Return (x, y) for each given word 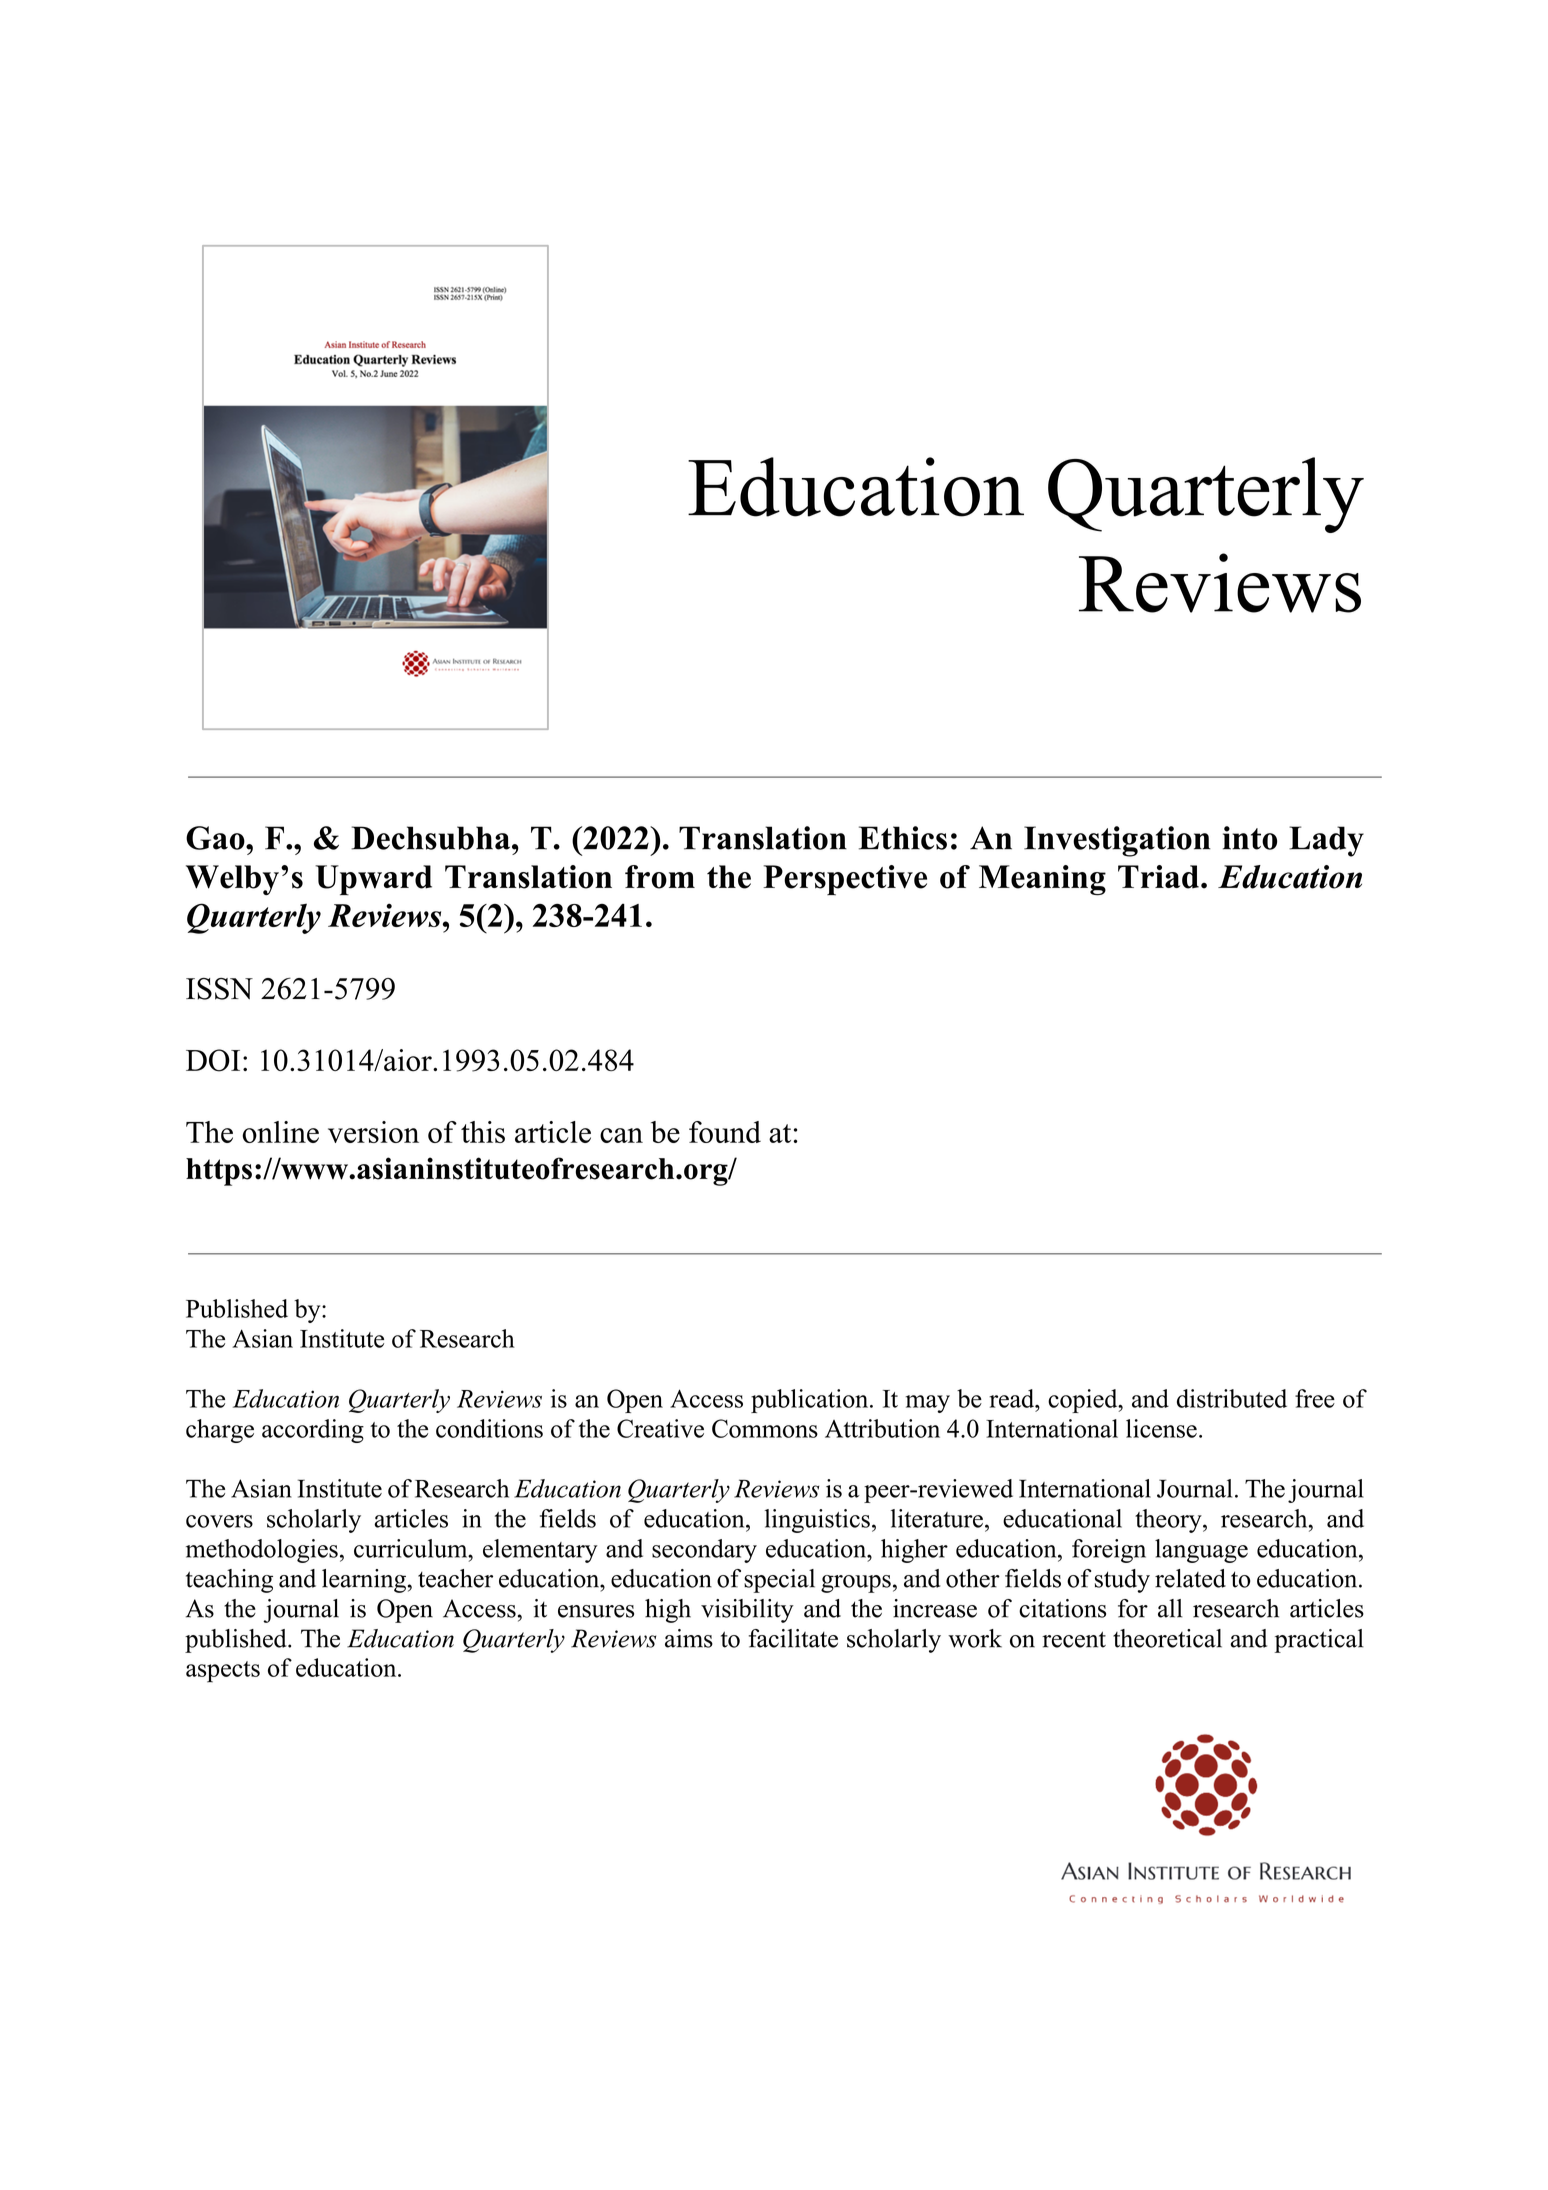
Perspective (845, 880)
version (373, 1132)
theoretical (1167, 1638)
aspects (223, 1672)
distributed (1232, 1398)
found (725, 1132)
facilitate (793, 1638)
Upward (373, 880)
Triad (1158, 877)
